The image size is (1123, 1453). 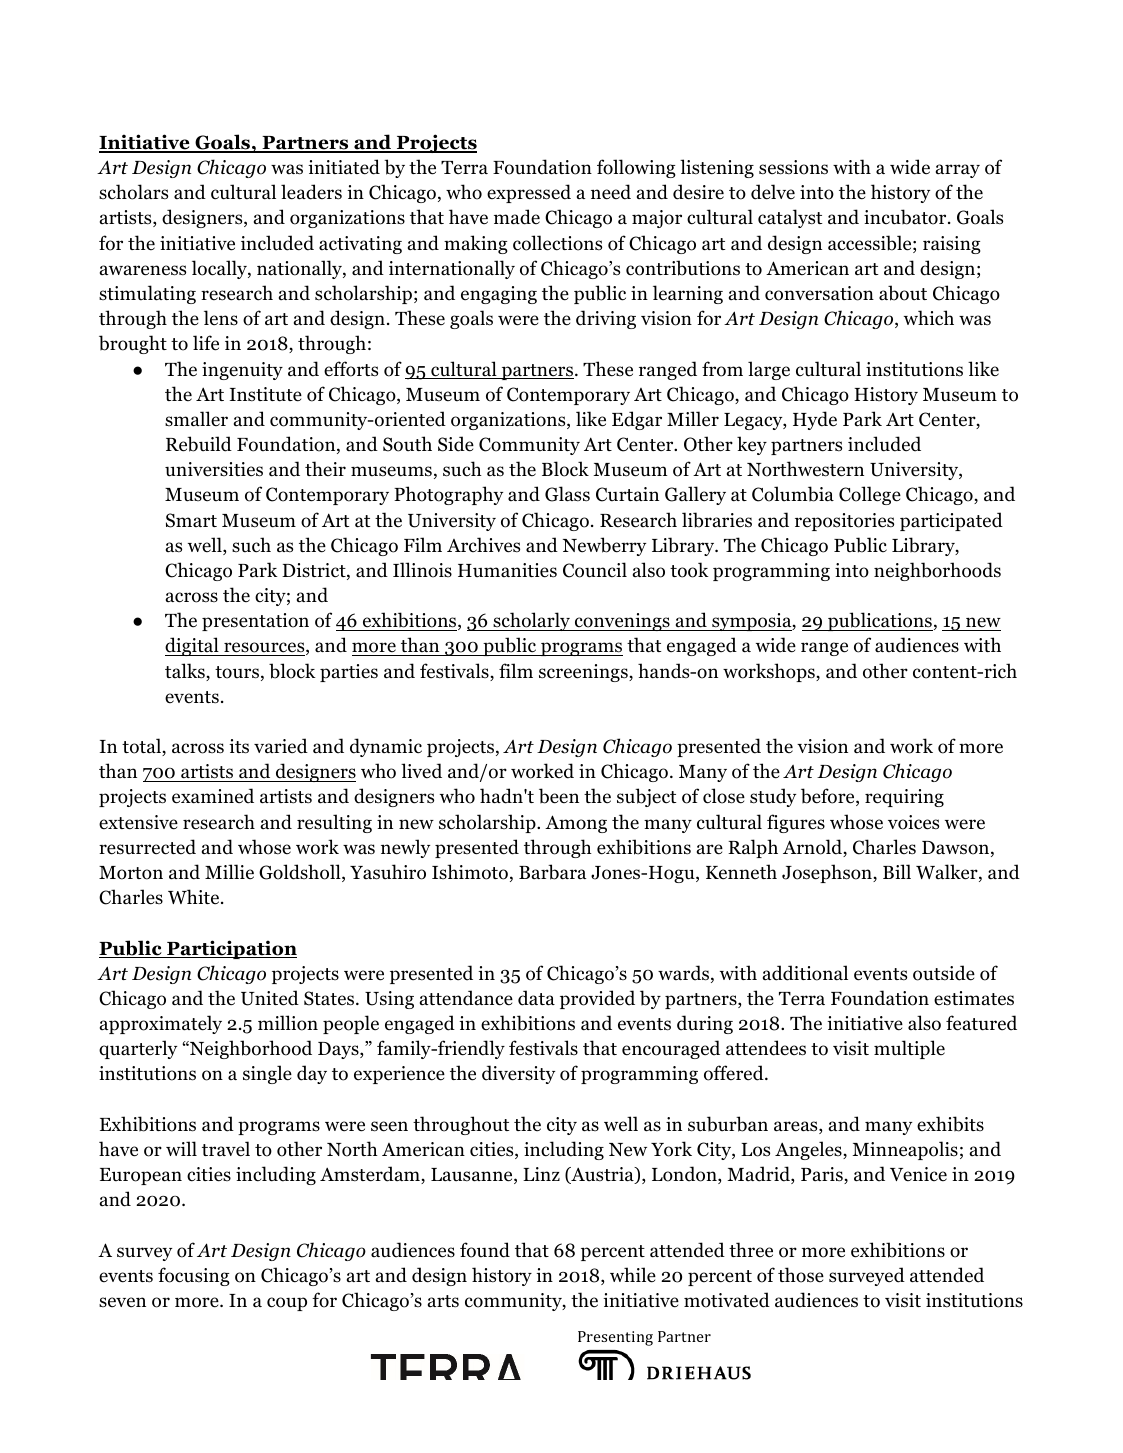 I want to click on leaders, so click(x=311, y=192).
